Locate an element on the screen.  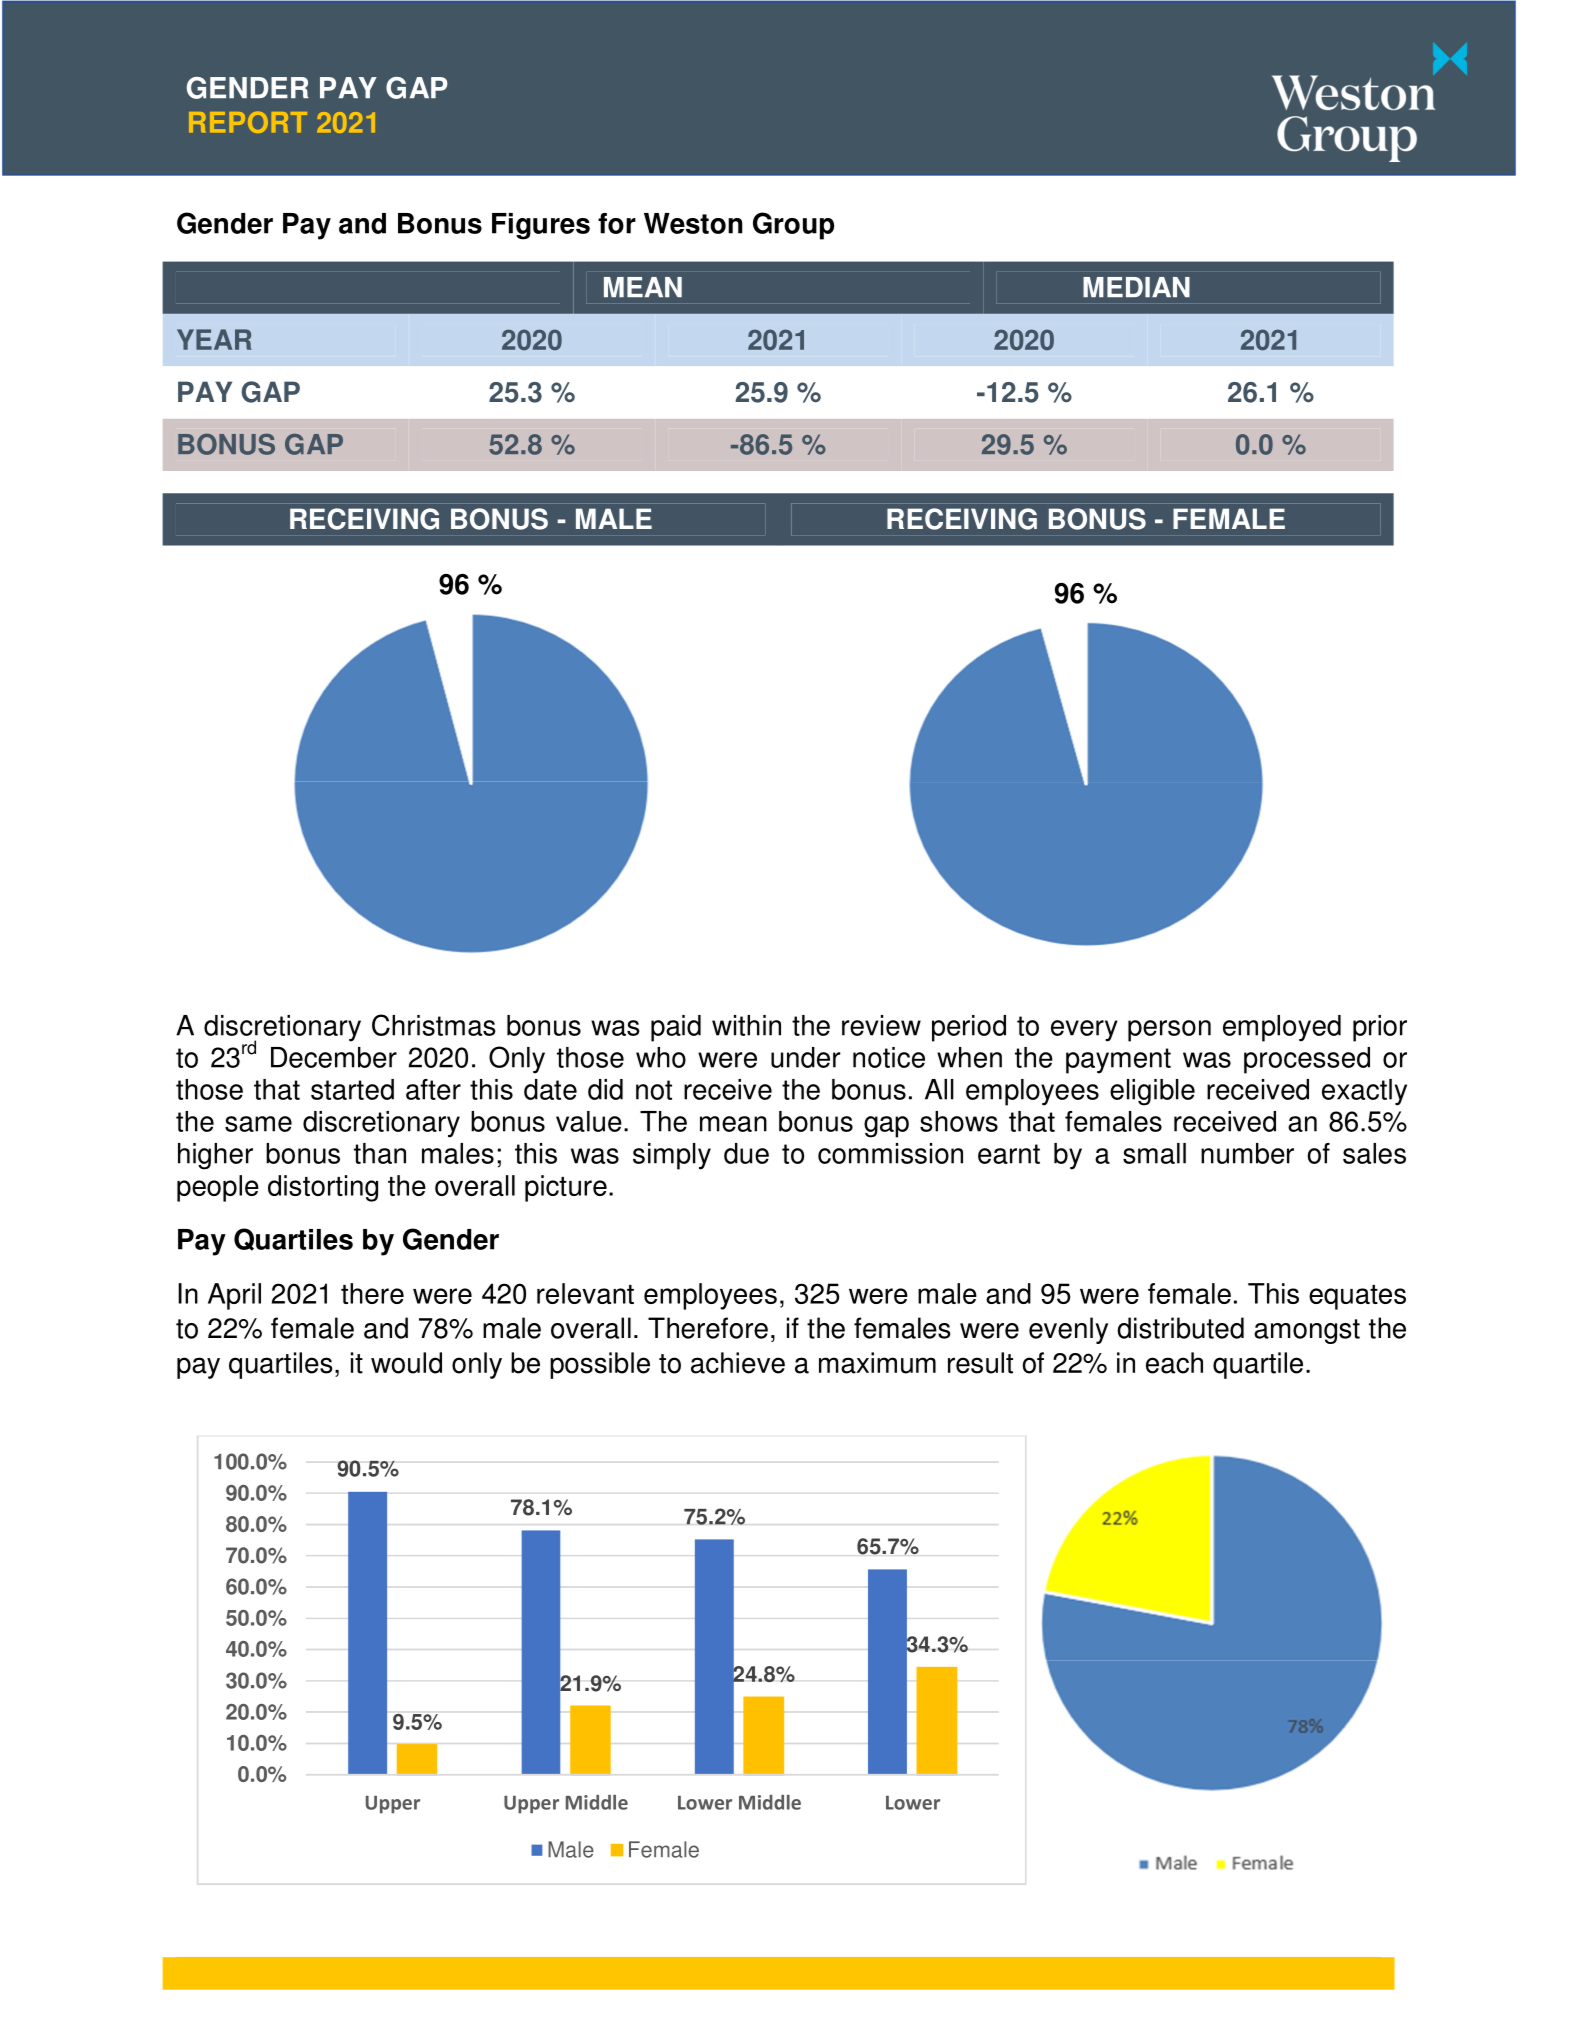
achieve is located at coordinates (738, 1363).
